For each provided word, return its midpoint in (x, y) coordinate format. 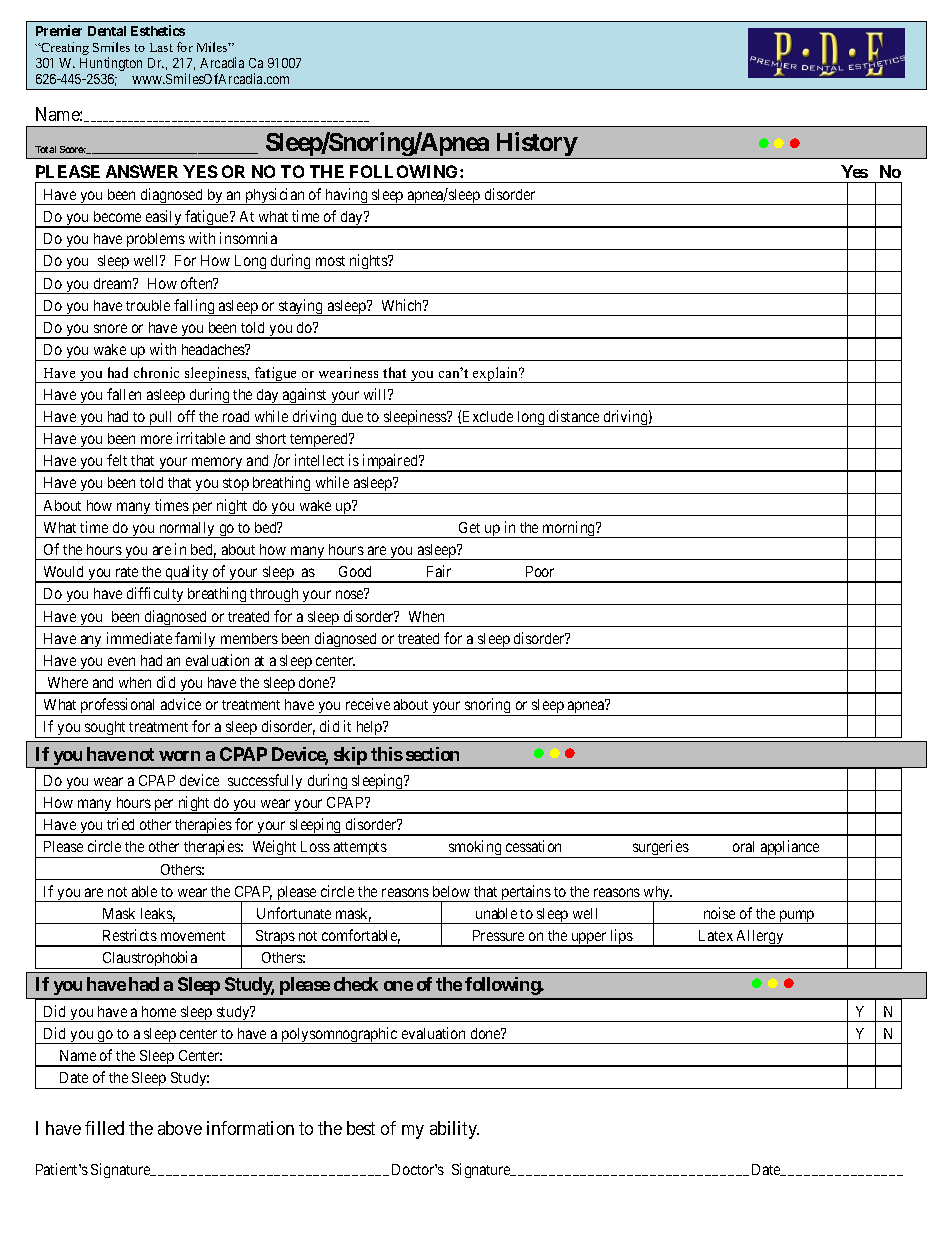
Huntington (111, 64)
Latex (716, 935)
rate (127, 572)
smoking (475, 849)
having (347, 196)
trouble (148, 305)
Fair (439, 571)
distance (574, 416)
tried (120, 824)
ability (454, 1130)
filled (104, 1128)
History (535, 145)
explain (496, 375)
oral (743, 846)
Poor (540, 571)
